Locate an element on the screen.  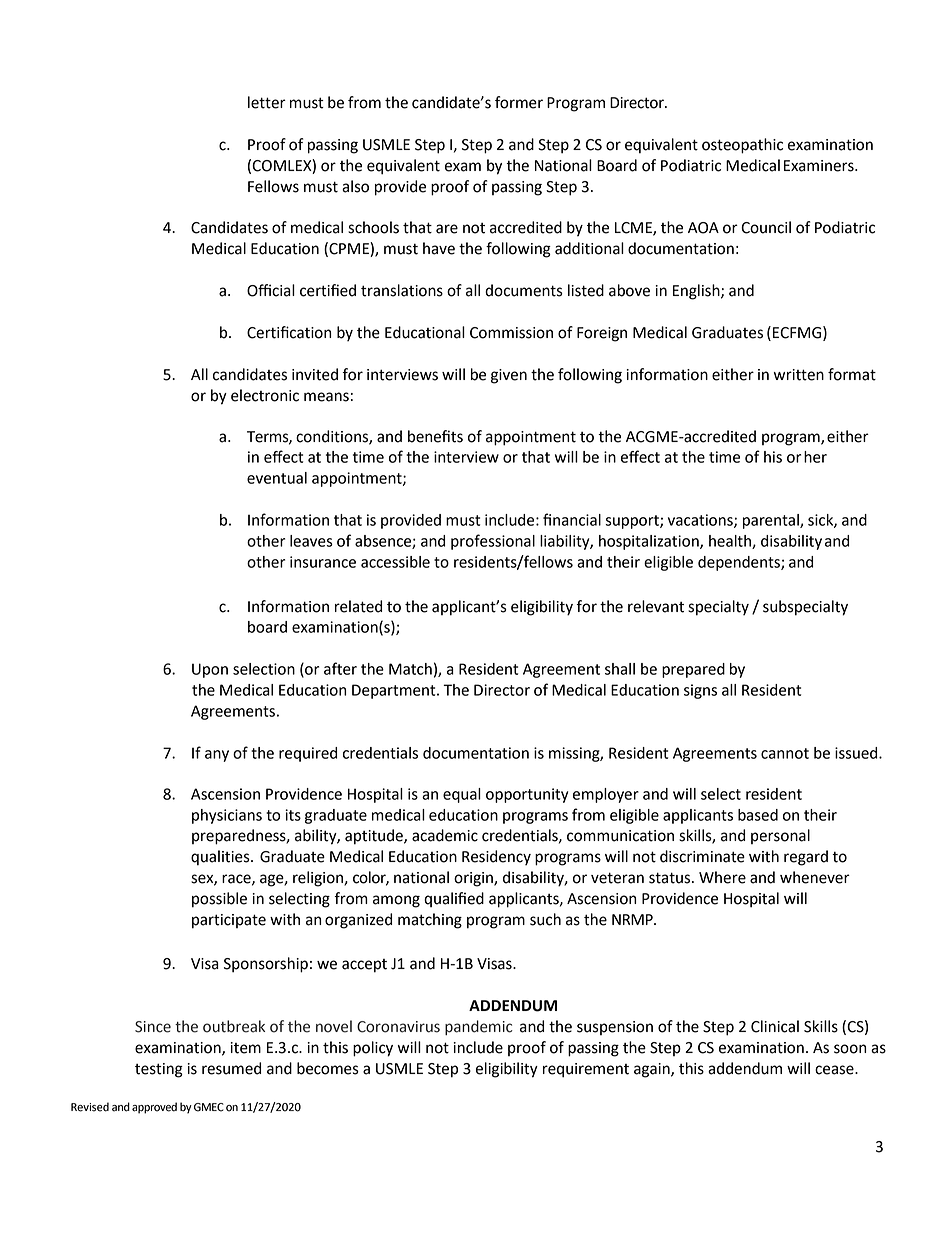
any is located at coordinates (217, 756).
